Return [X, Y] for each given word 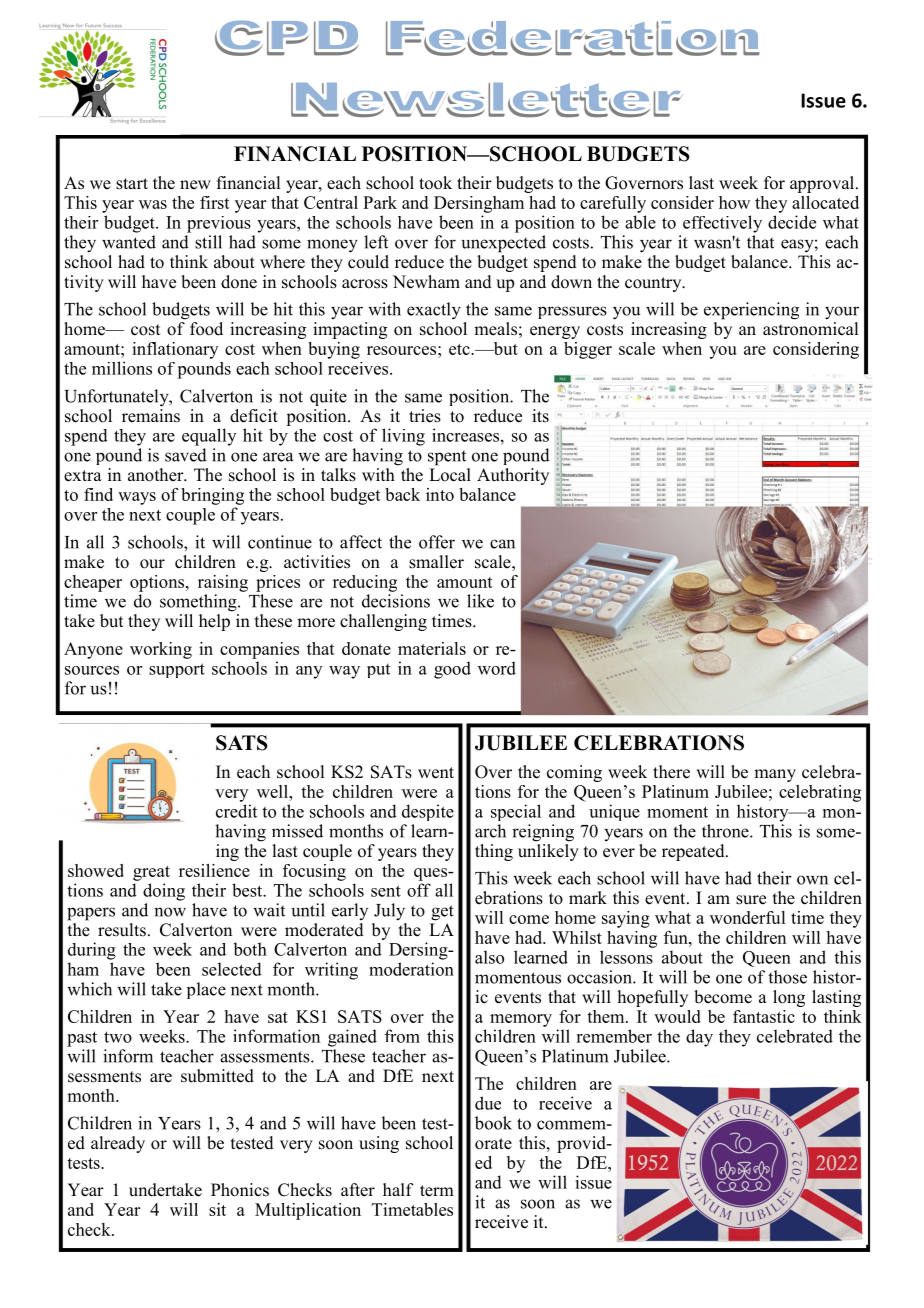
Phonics [240, 1190]
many [775, 775]
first [215, 202]
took [435, 183]
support [177, 670]
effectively [722, 224]
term [437, 1191]
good [452, 670]
